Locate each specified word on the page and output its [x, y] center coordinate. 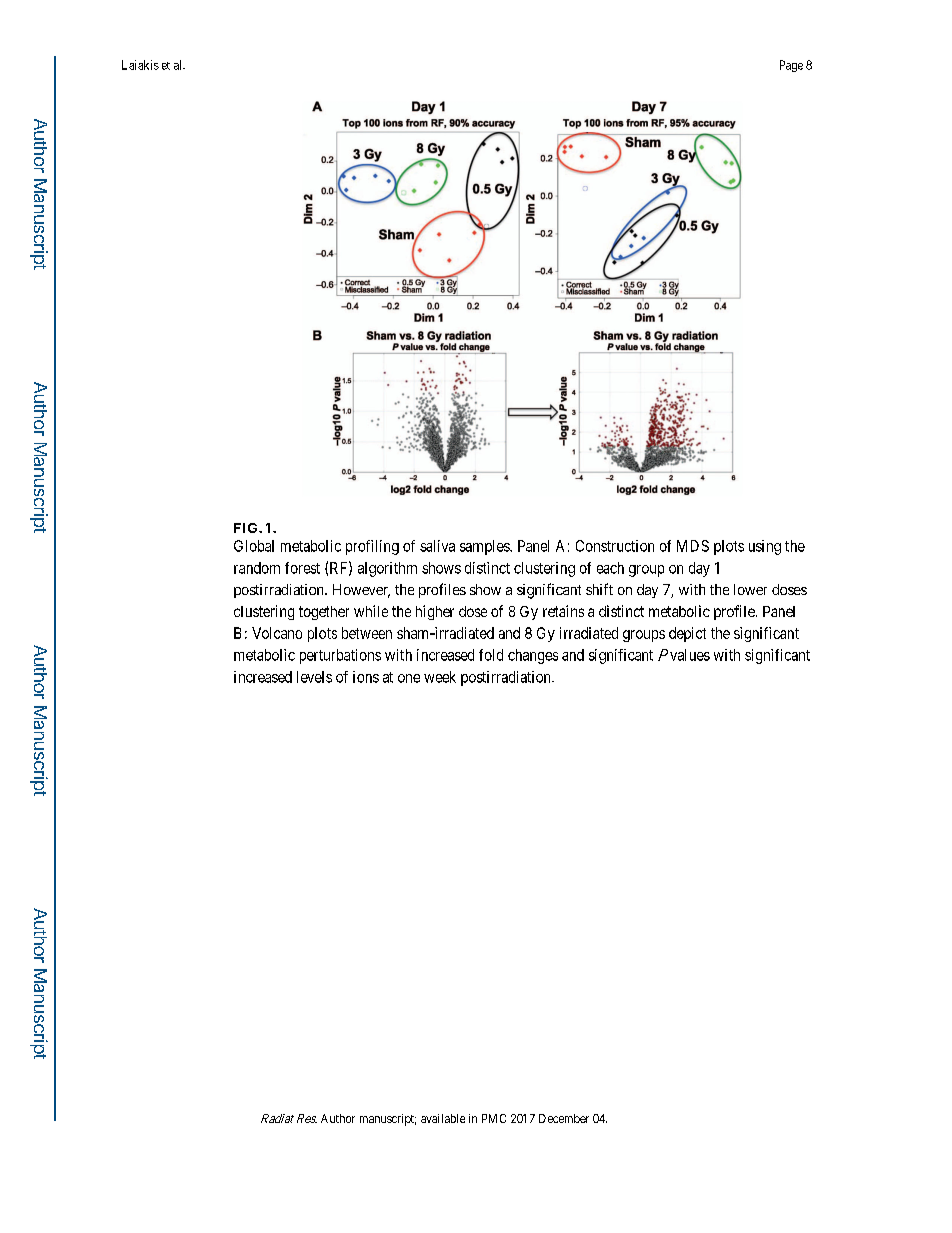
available [443, 1118]
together [324, 613]
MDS [693, 546]
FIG [247, 528]
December [564, 1118]
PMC [494, 1118]
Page [791, 66]
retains [563, 611]
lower [750, 589]
